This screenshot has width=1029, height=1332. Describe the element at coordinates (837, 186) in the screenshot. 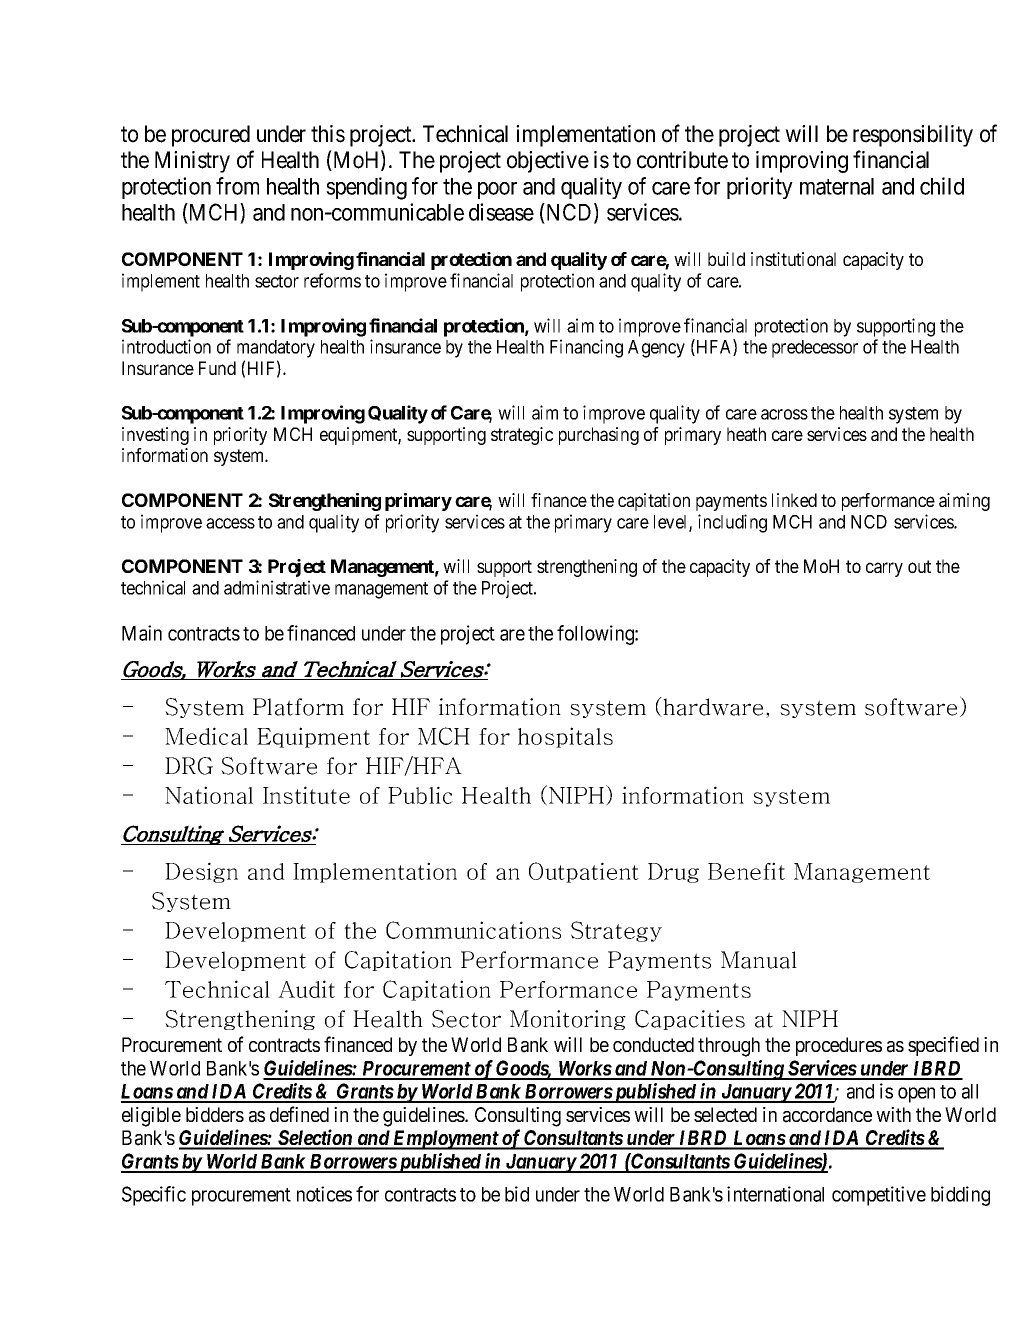

I see `maternal` at that location.
